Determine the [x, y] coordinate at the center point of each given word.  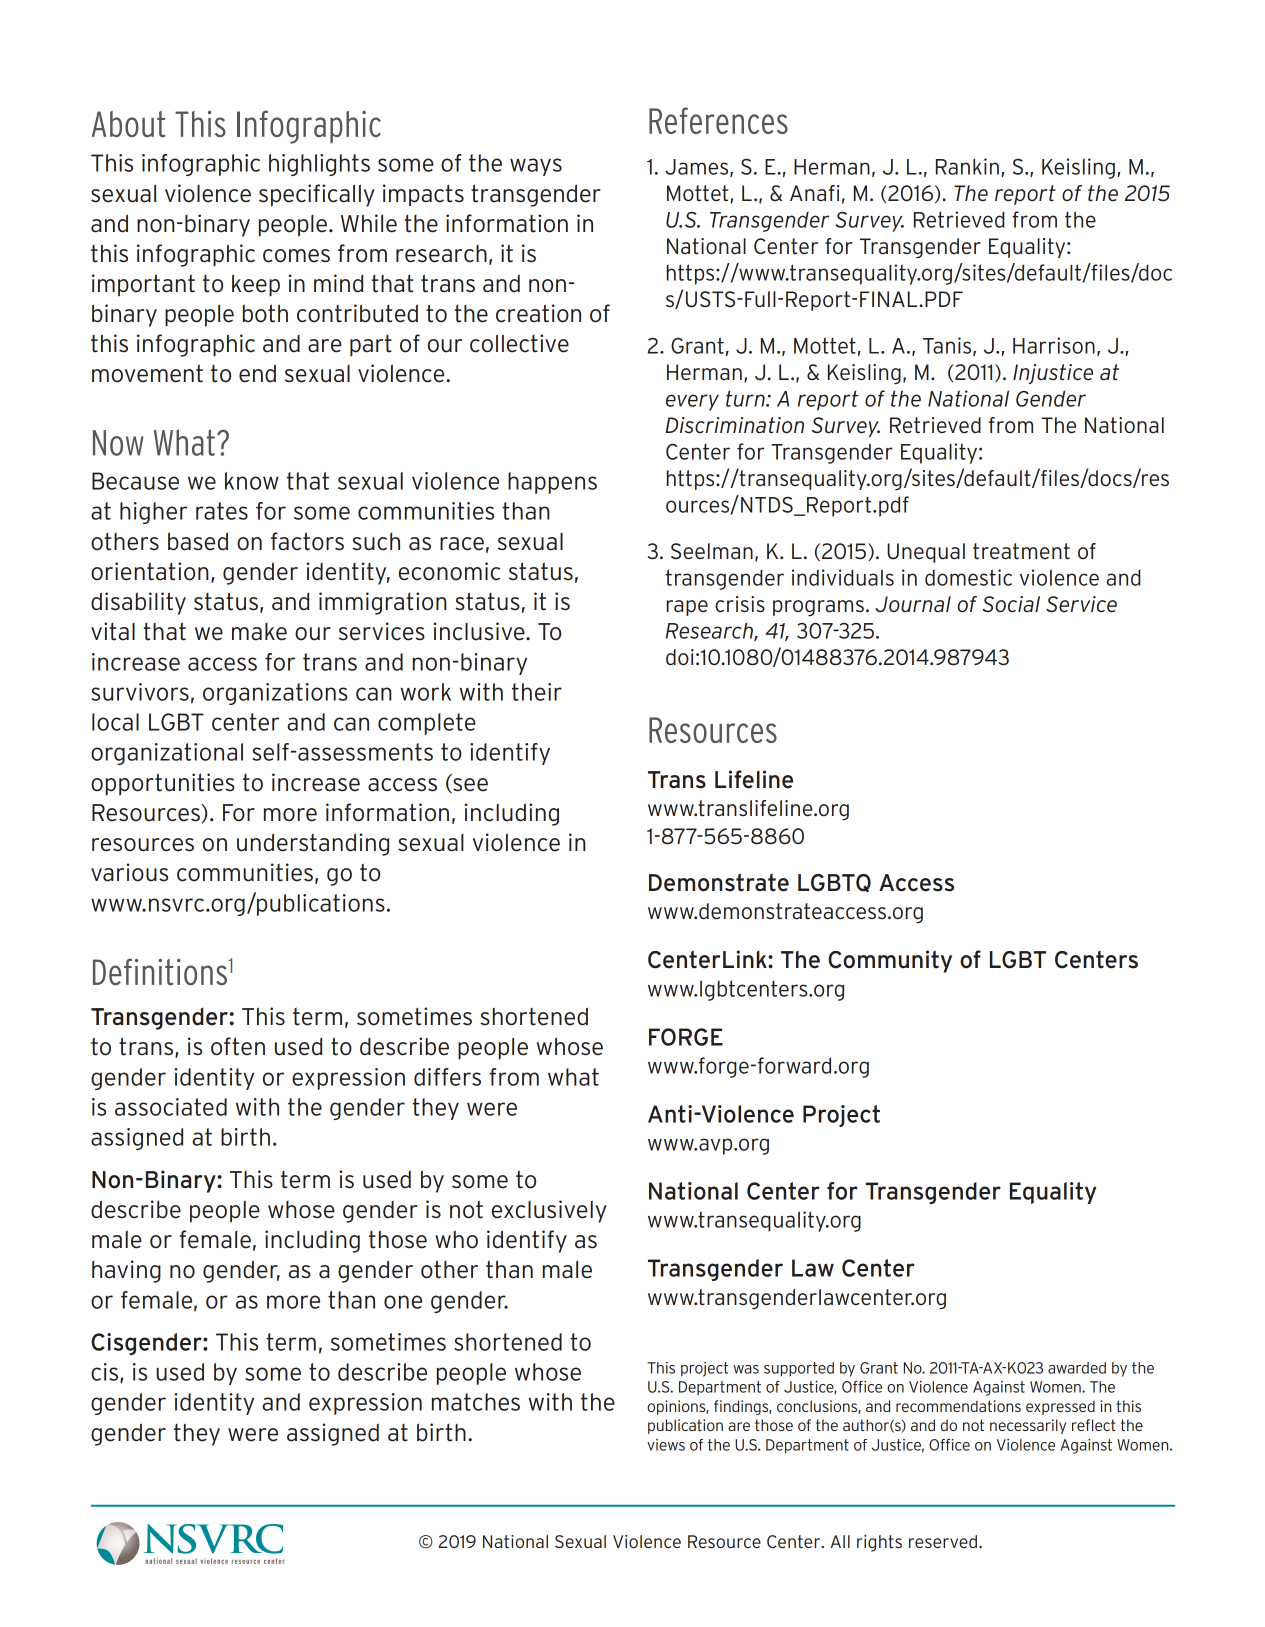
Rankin [967, 166]
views [666, 1445]
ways [536, 167]
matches [476, 1402]
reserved [944, 1541]
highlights [319, 165]
